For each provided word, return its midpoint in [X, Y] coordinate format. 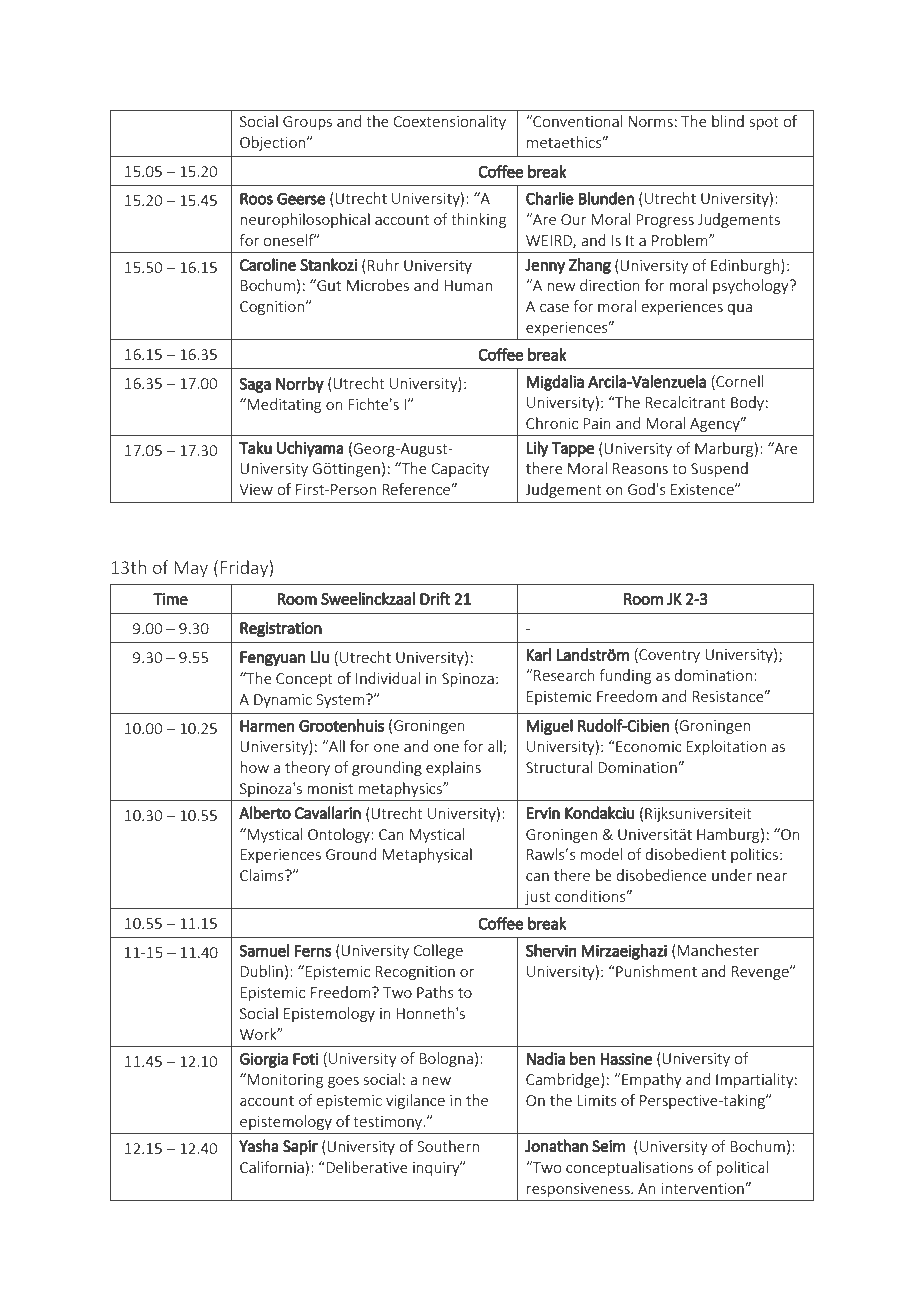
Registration [281, 629]
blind [728, 121]
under [732, 875]
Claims [263, 875]
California [272, 1167]
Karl [539, 654]
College [438, 951]
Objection [274, 143]
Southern [448, 1146]
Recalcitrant [685, 402]
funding [625, 676]
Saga [255, 385]
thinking [478, 220]
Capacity [460, 470]
